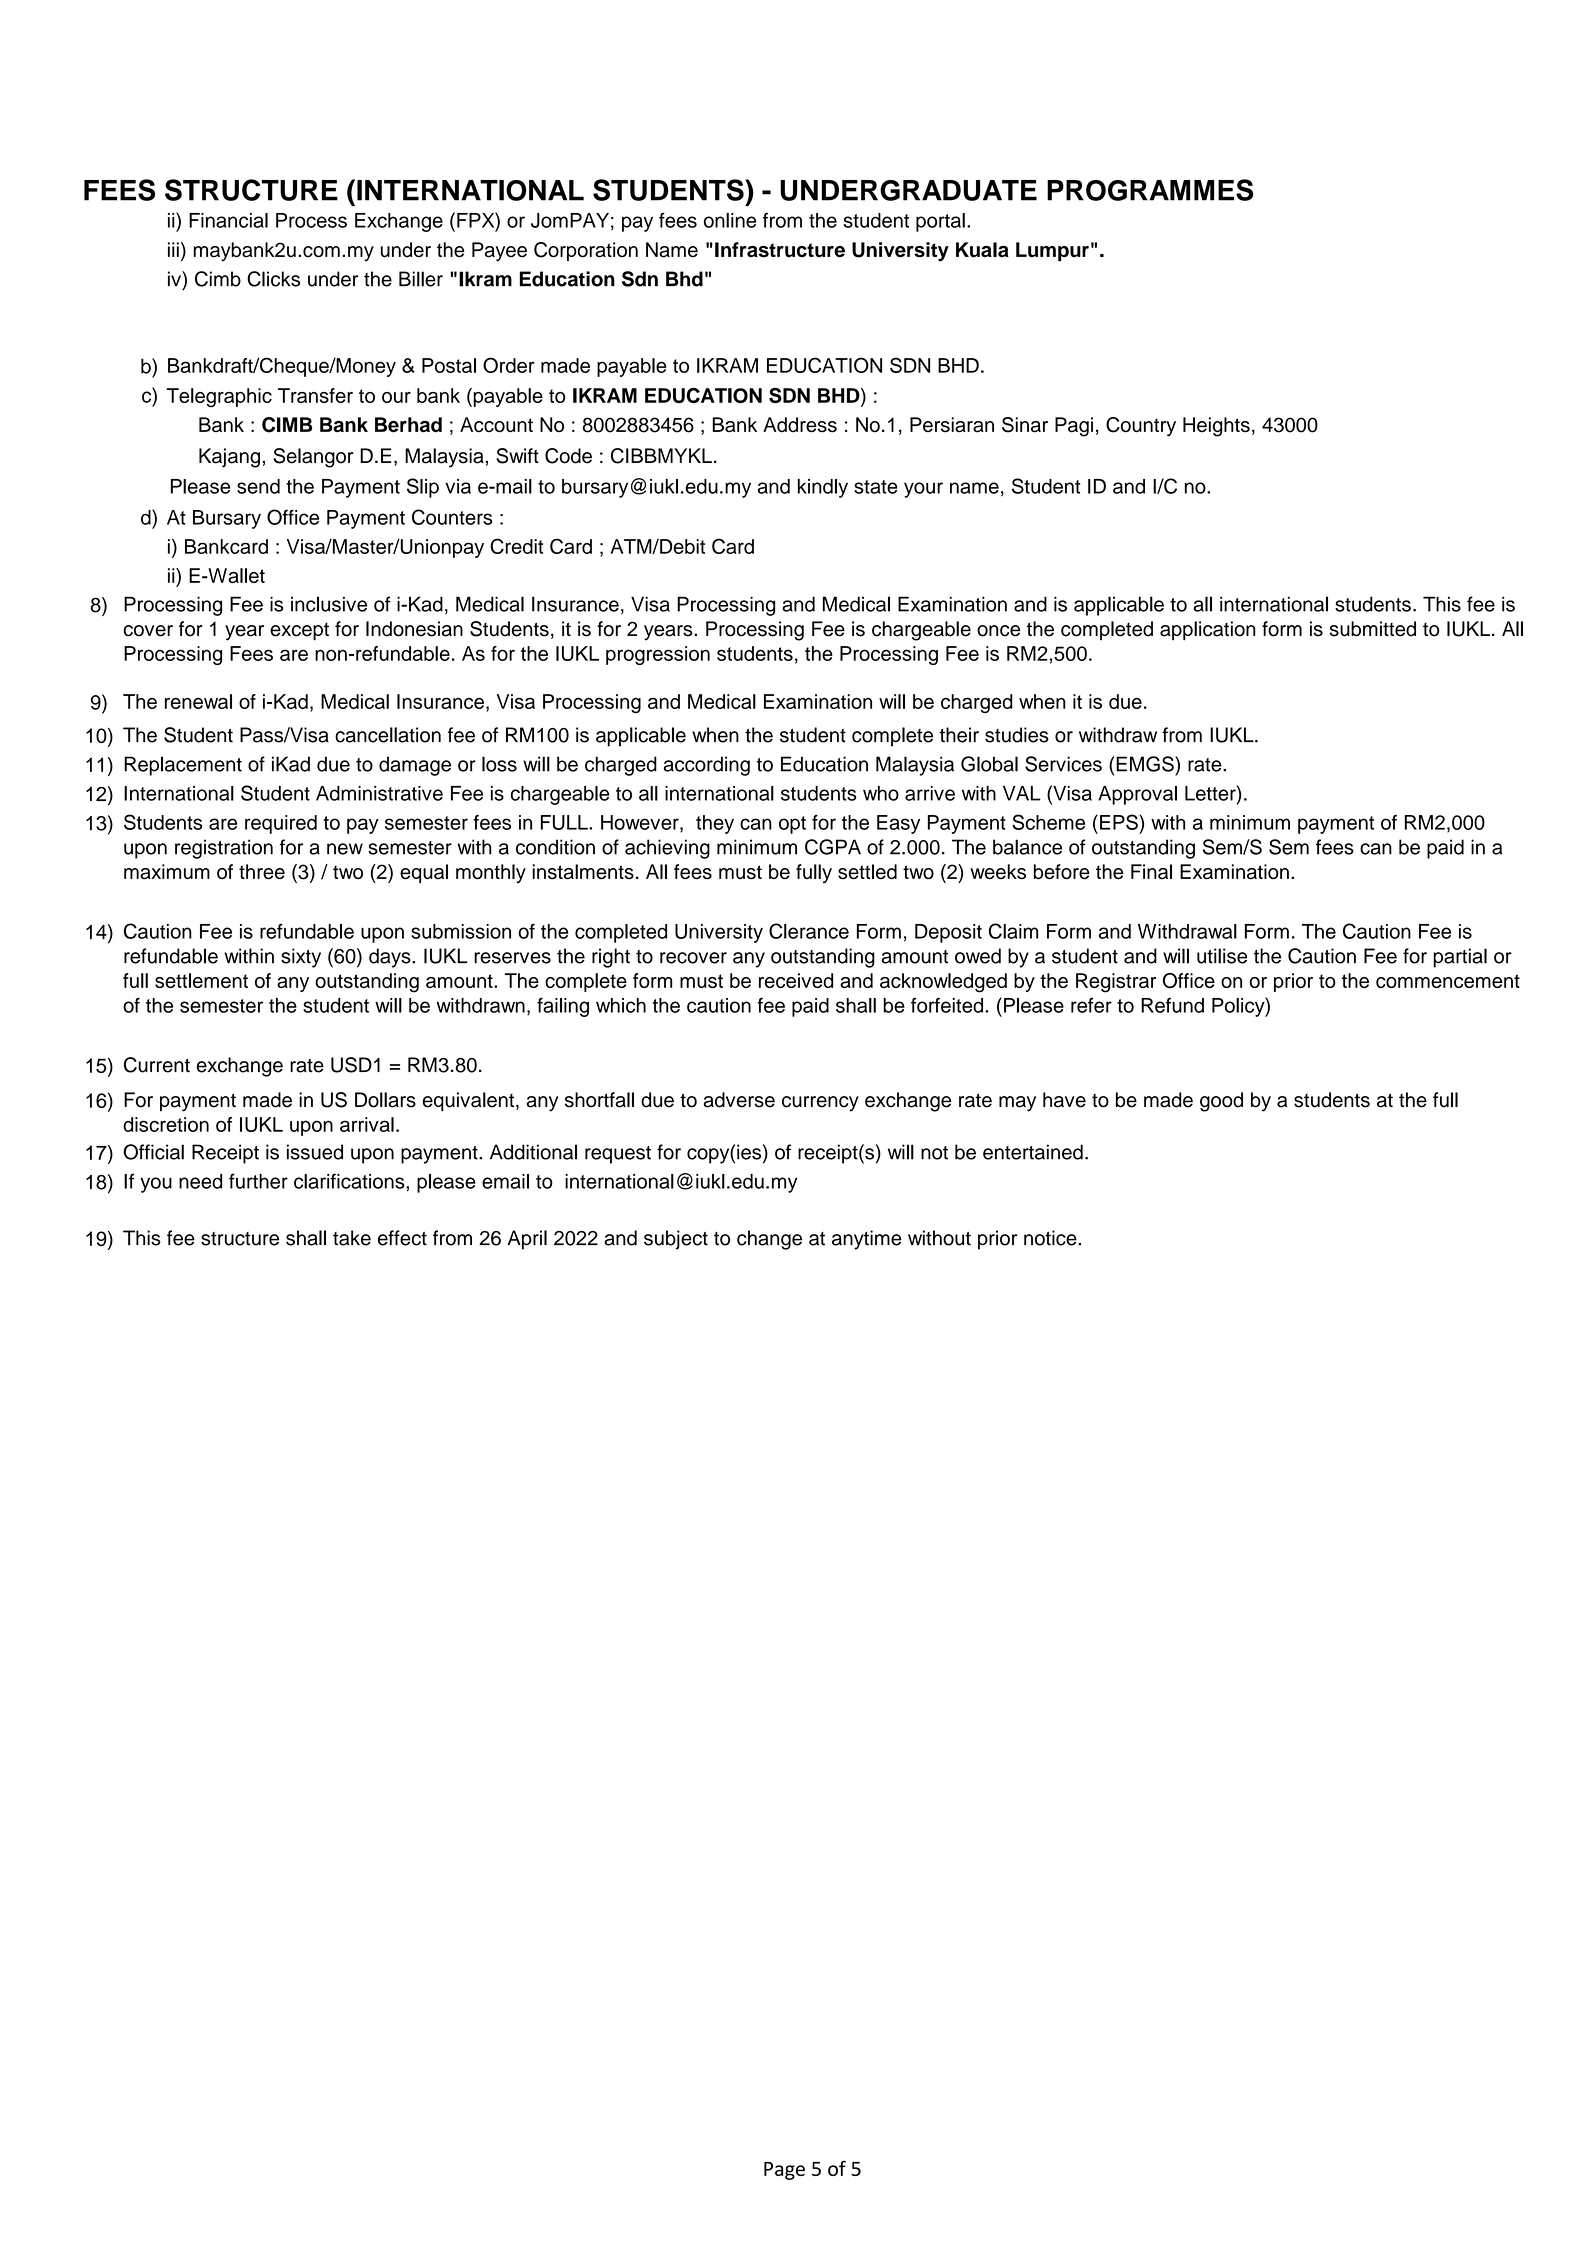 The image size is (1589, 2247). What do you see at coordinates (1150, 190) in the screenshot?
I see `PROGRAMMES` at bounding box center [1150, 190].
